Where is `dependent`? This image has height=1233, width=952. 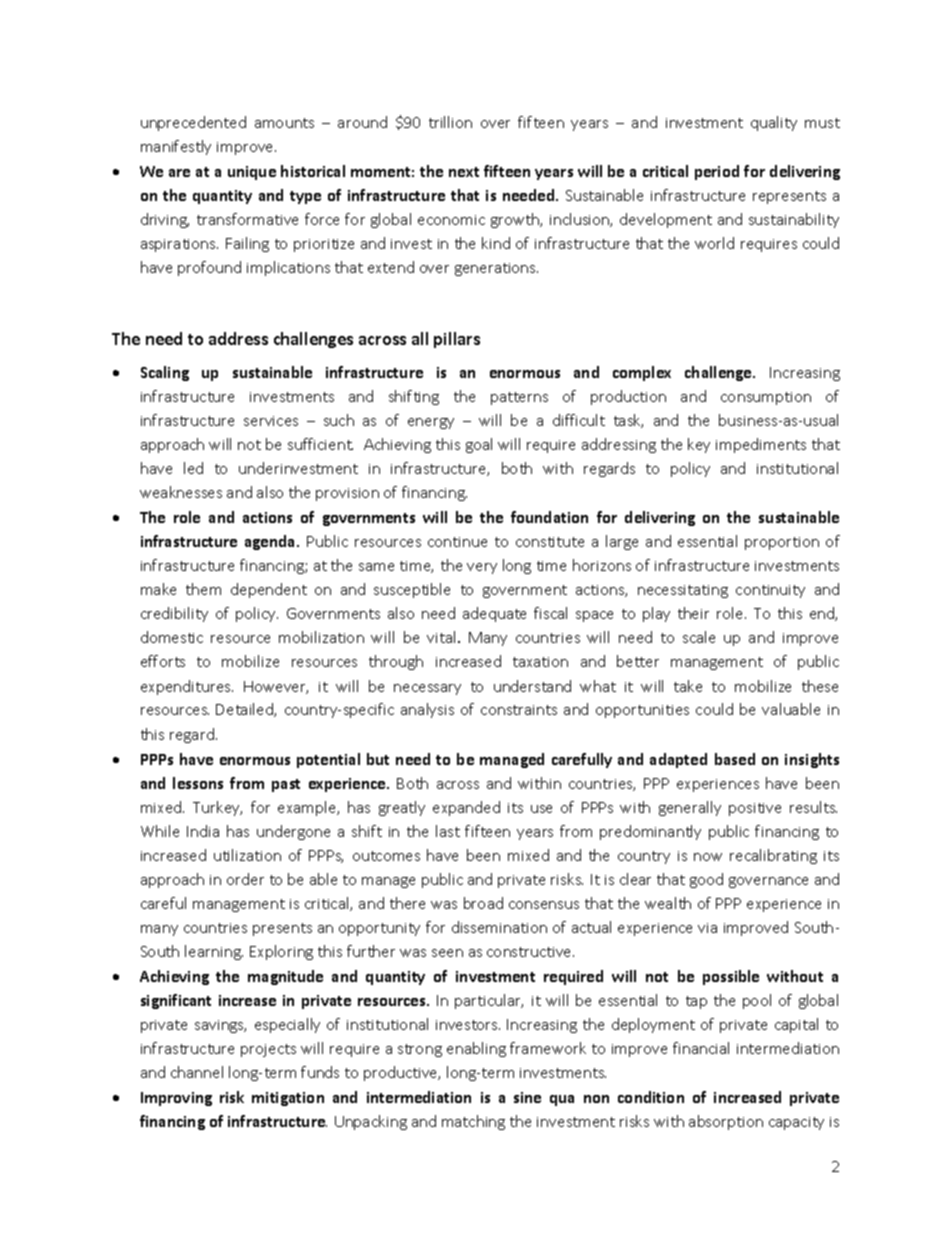 dependent is located at coordinates (269, 590).
